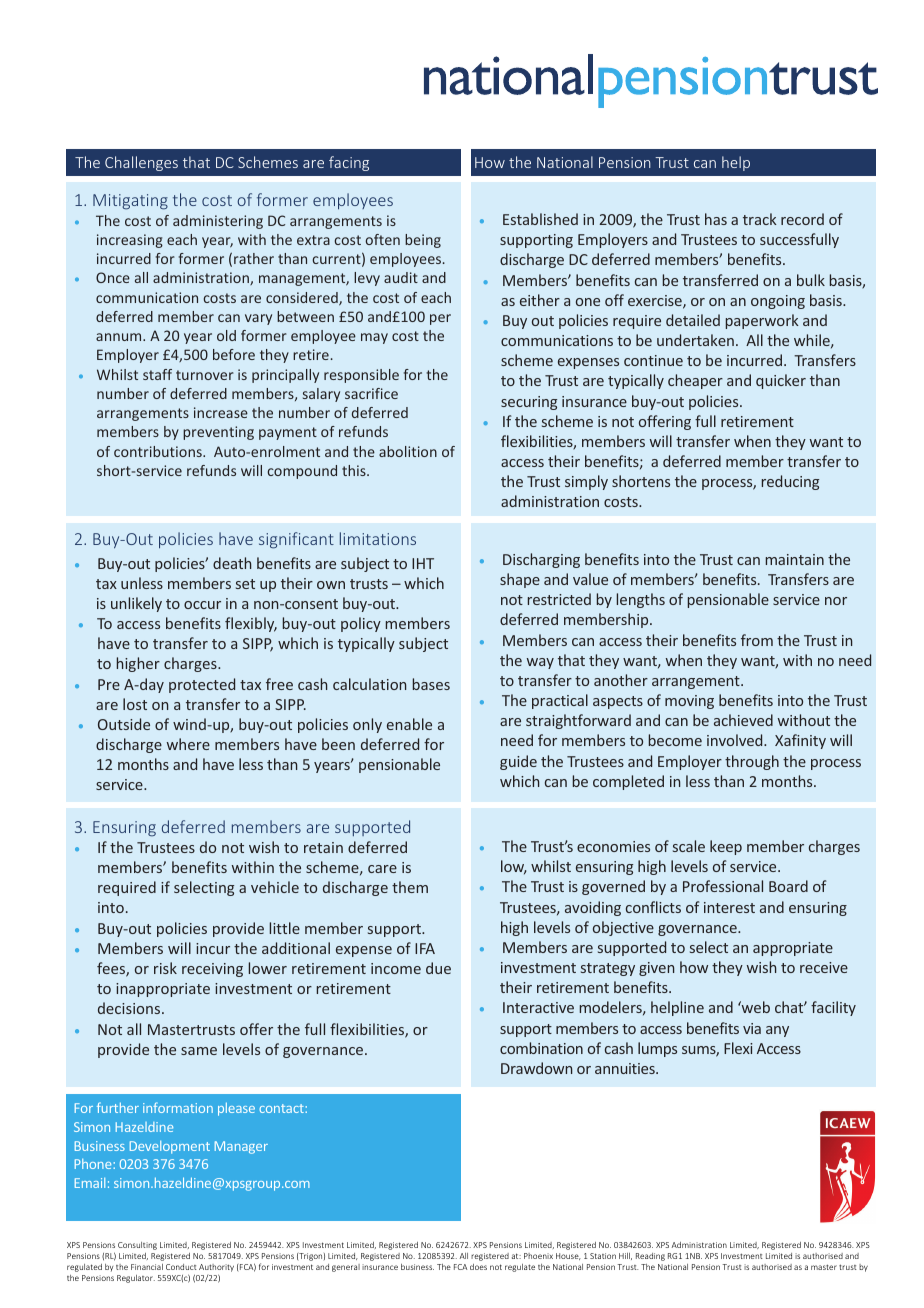 The width and height of the screenshot is (924, 1308). I want to click on Conduct, so click(181, 1267).
